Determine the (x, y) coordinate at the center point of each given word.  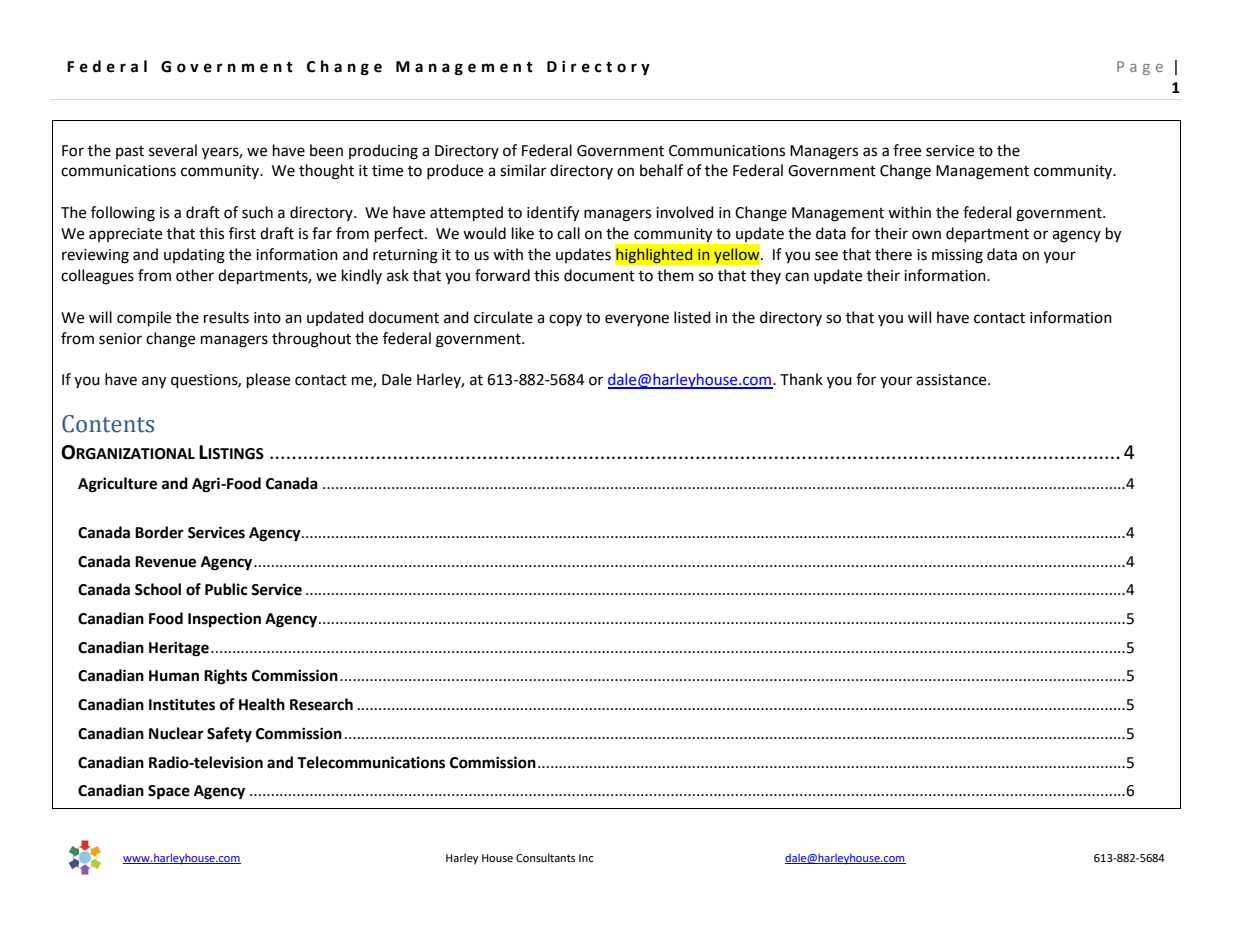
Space (169, 792)
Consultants (545, 857)
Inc (586, 858)
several (173, 150)
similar (523, 170)
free (907, 150)
